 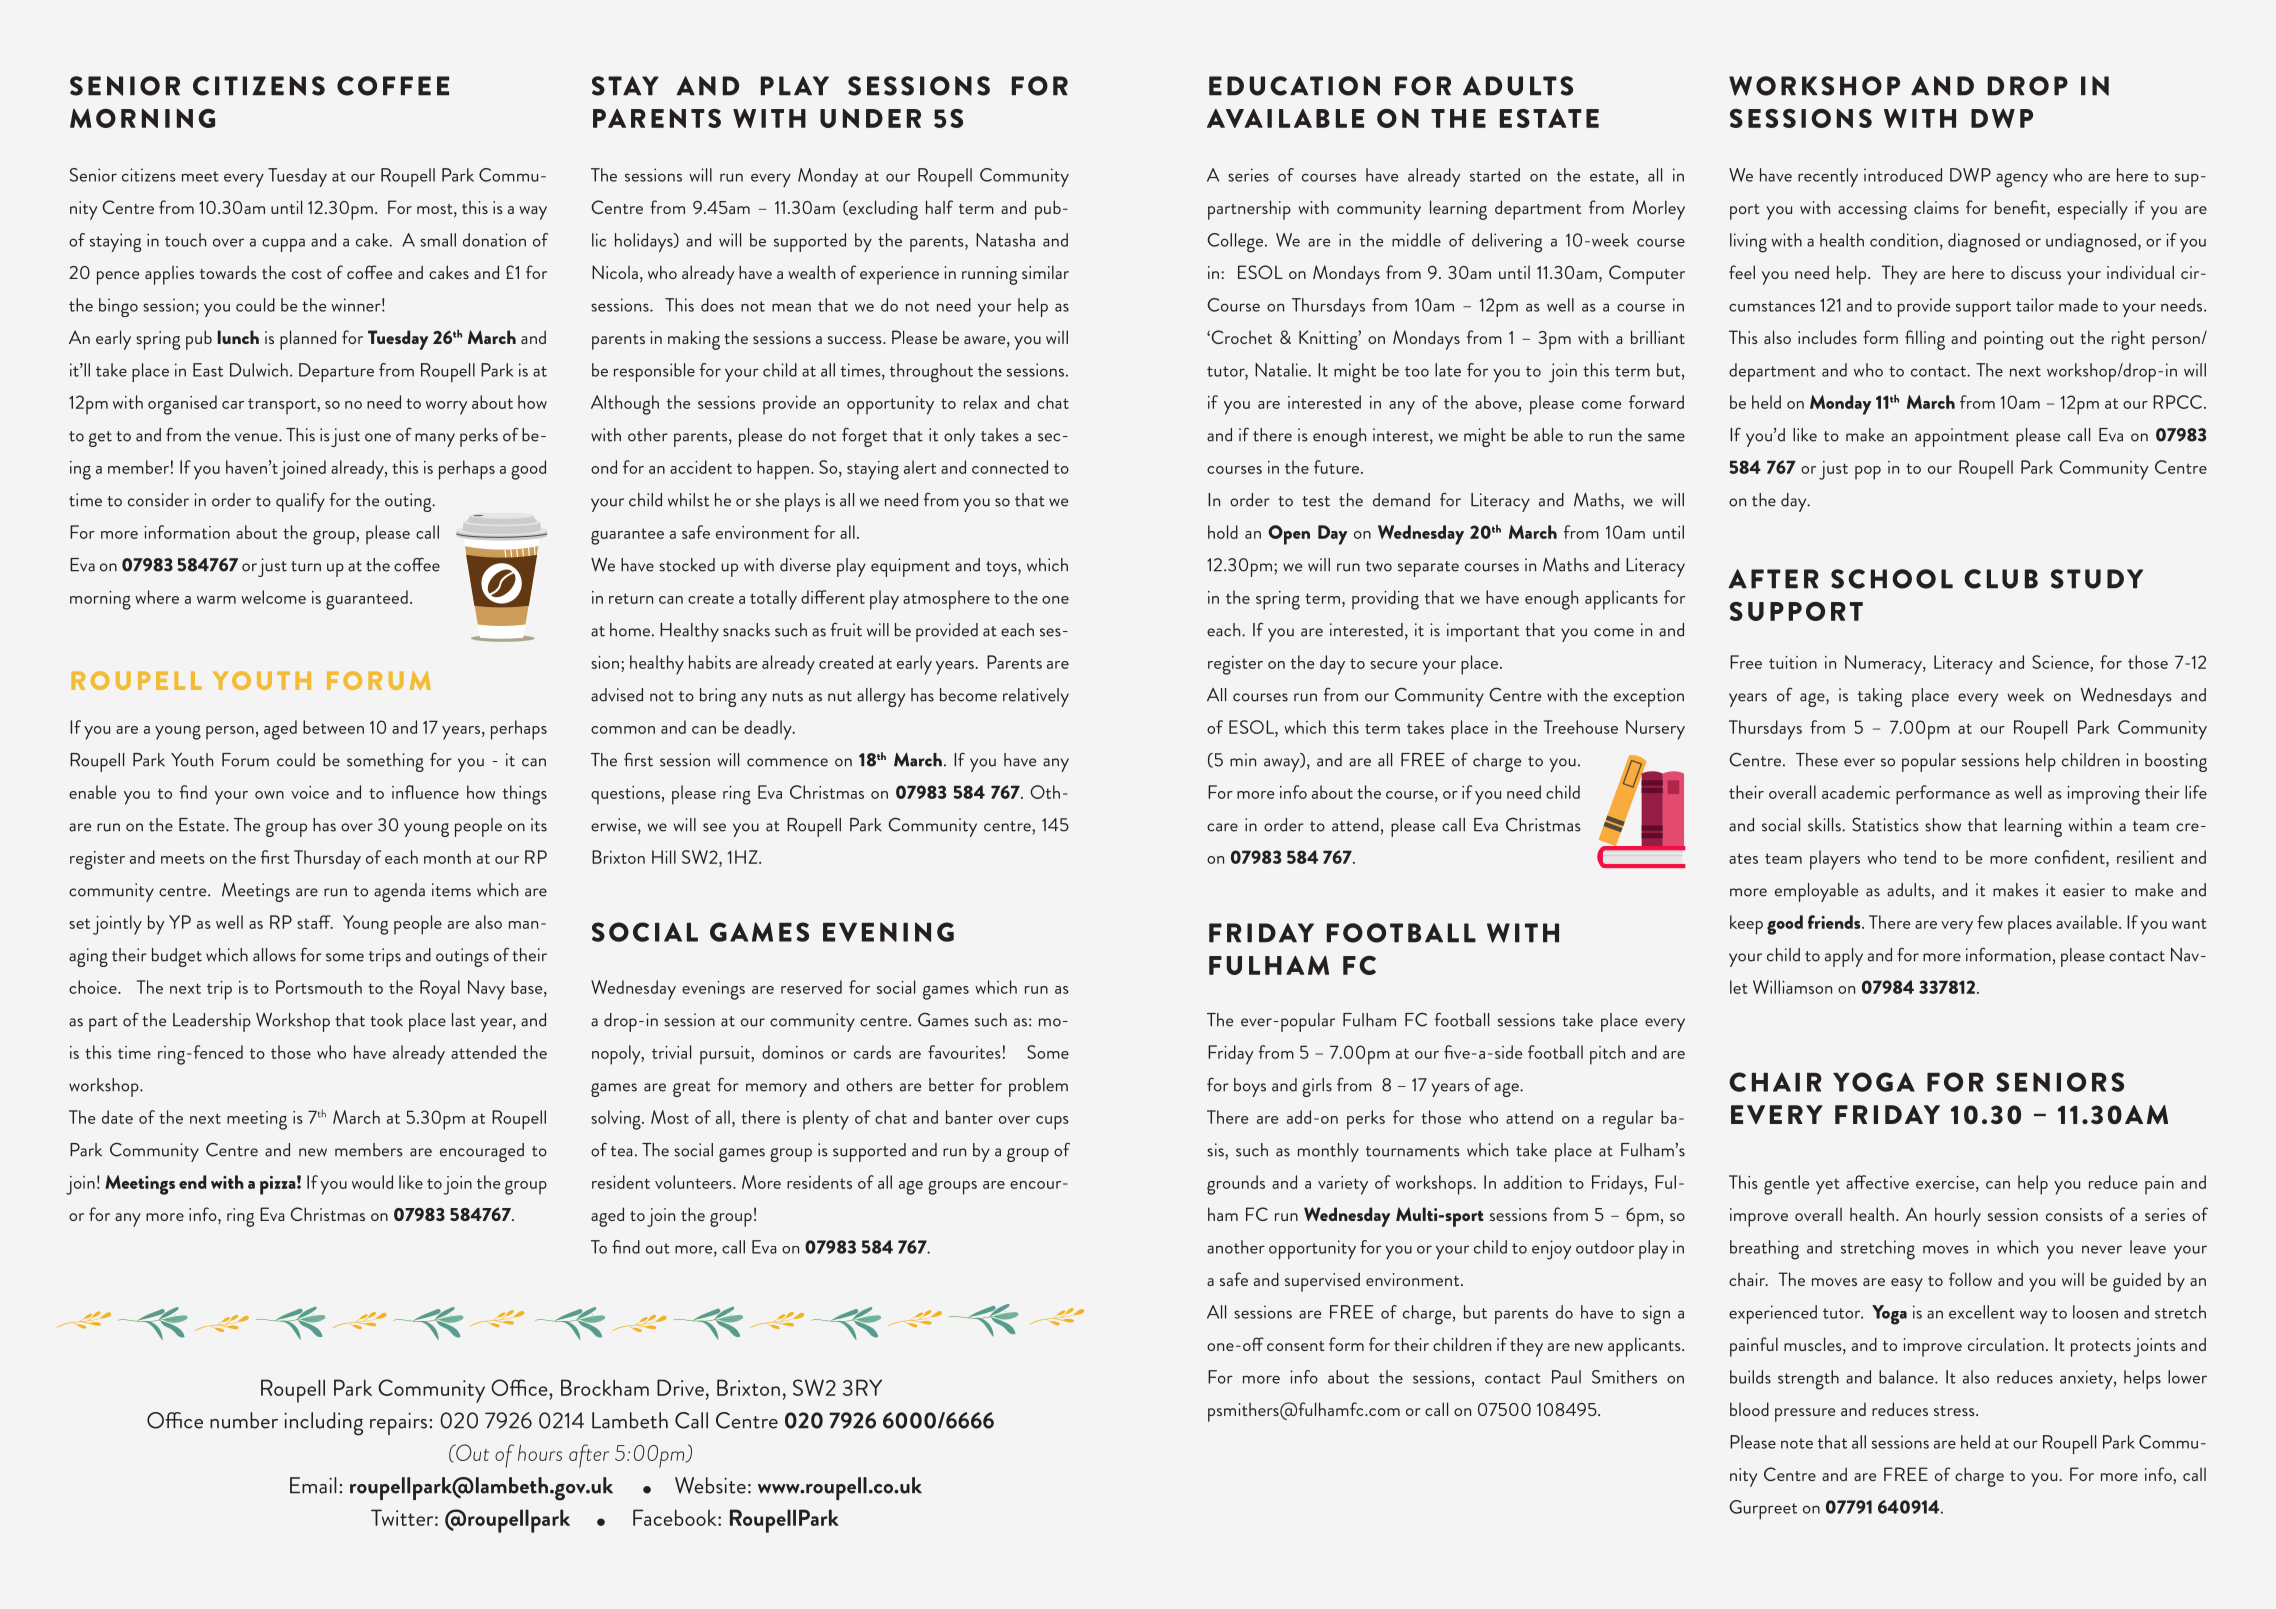 I want to click on cuppa, so click(x=283, y=245).
